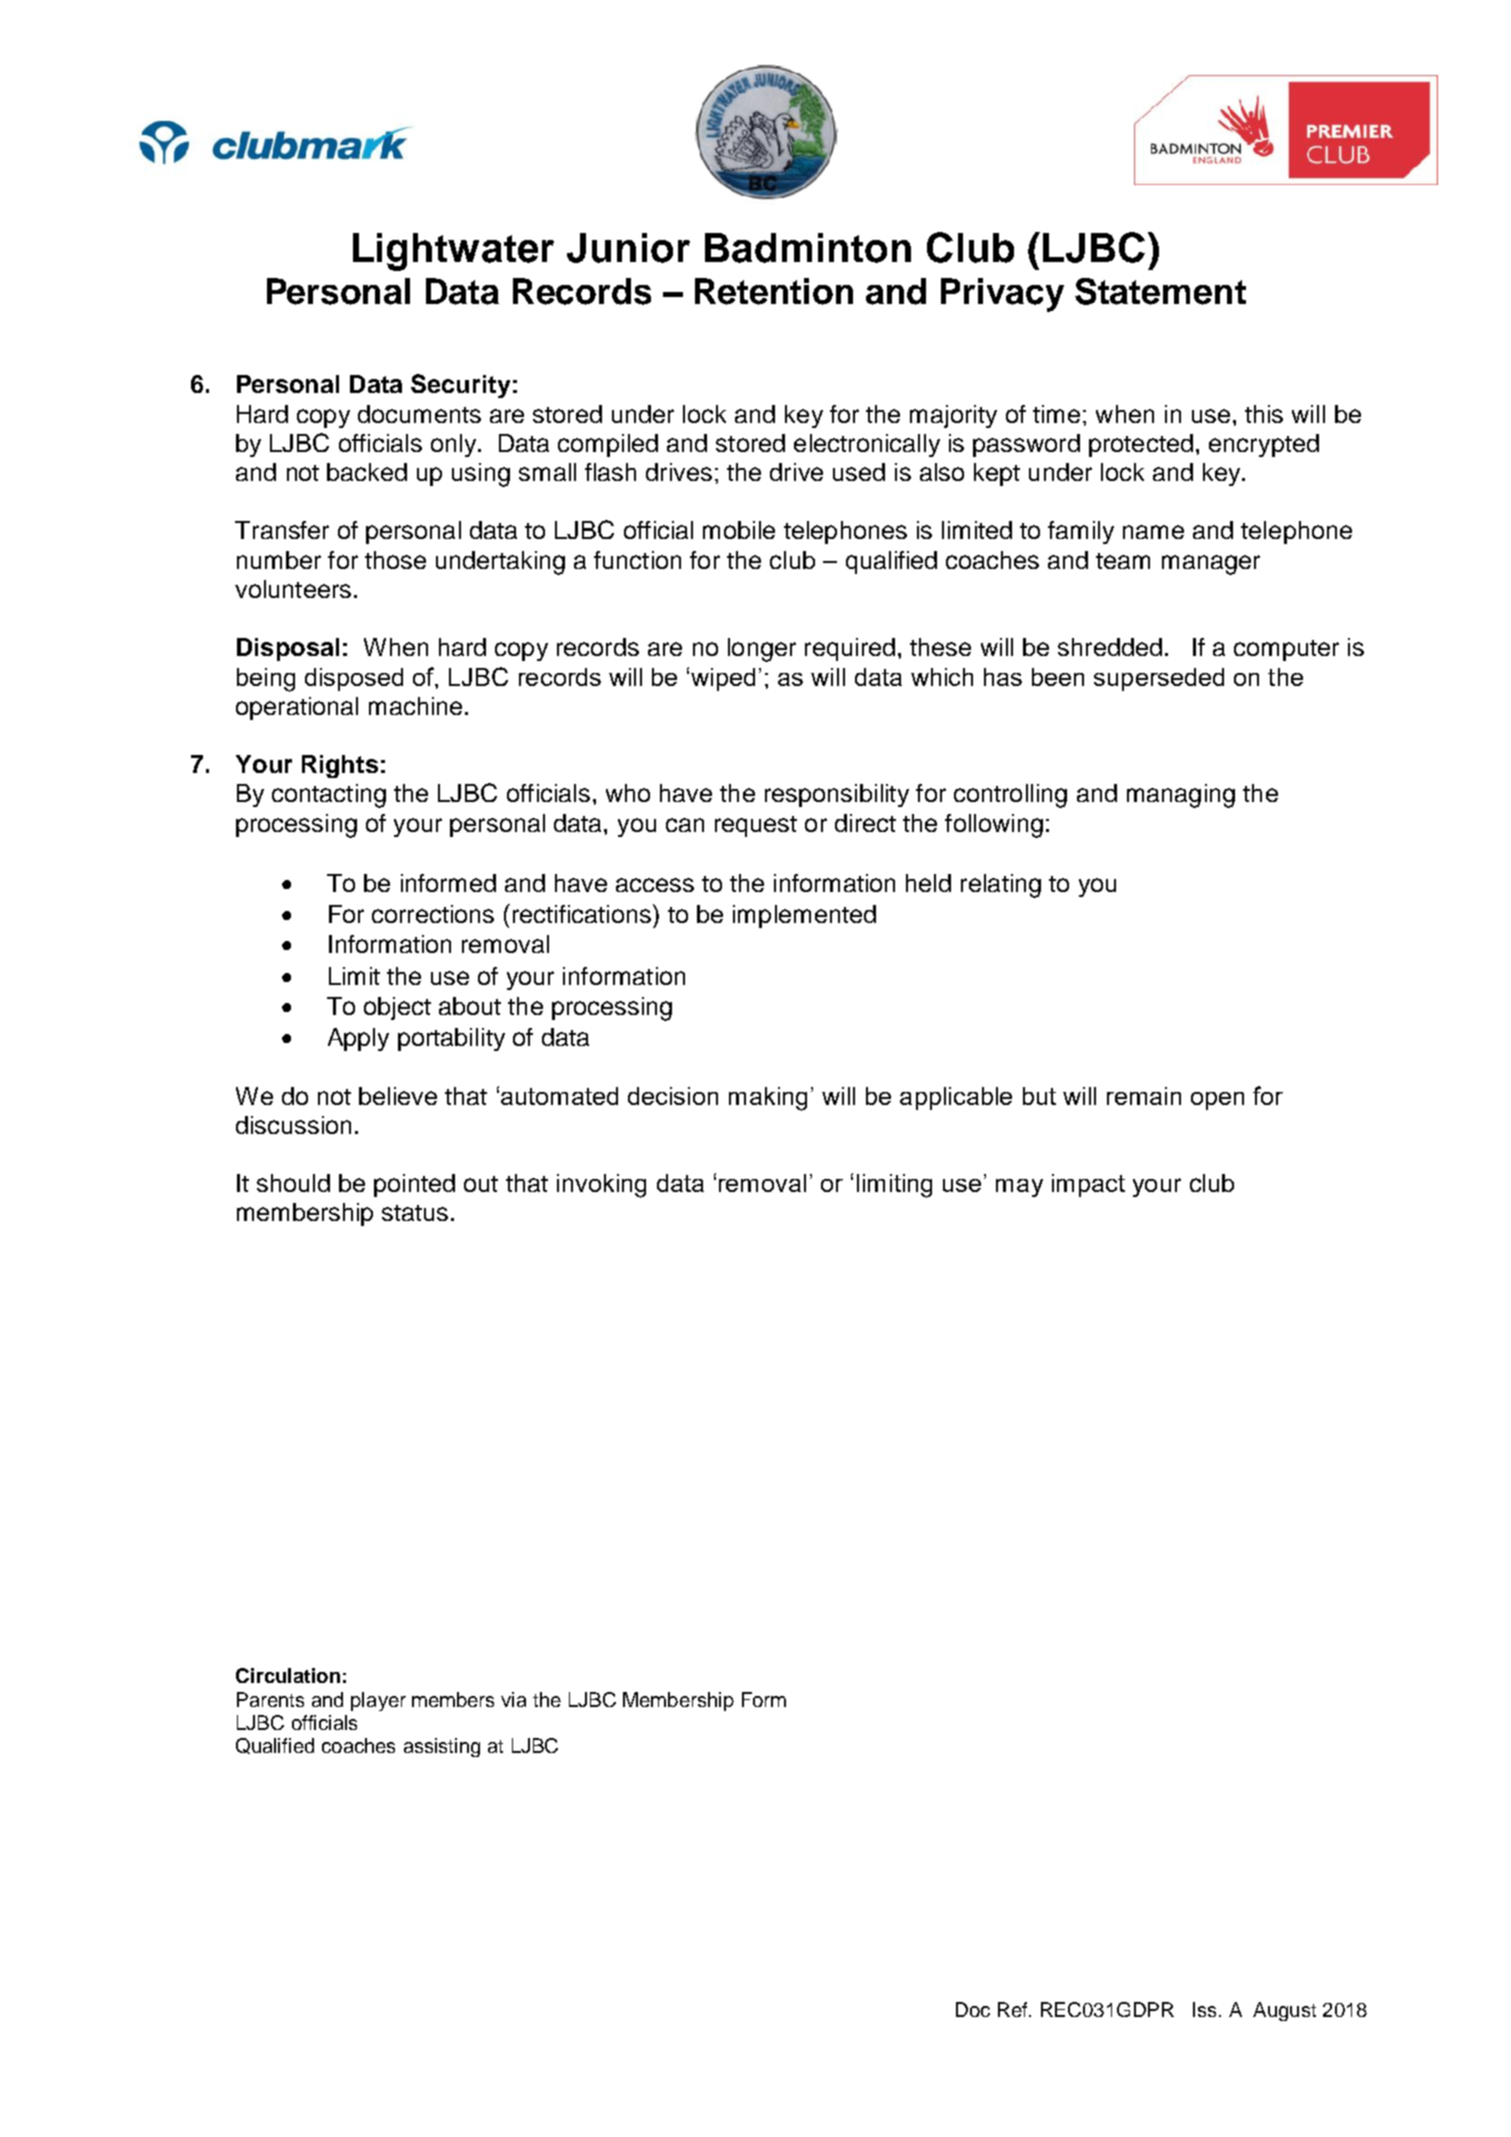  I want to click on managing, so click(1181, 796).
